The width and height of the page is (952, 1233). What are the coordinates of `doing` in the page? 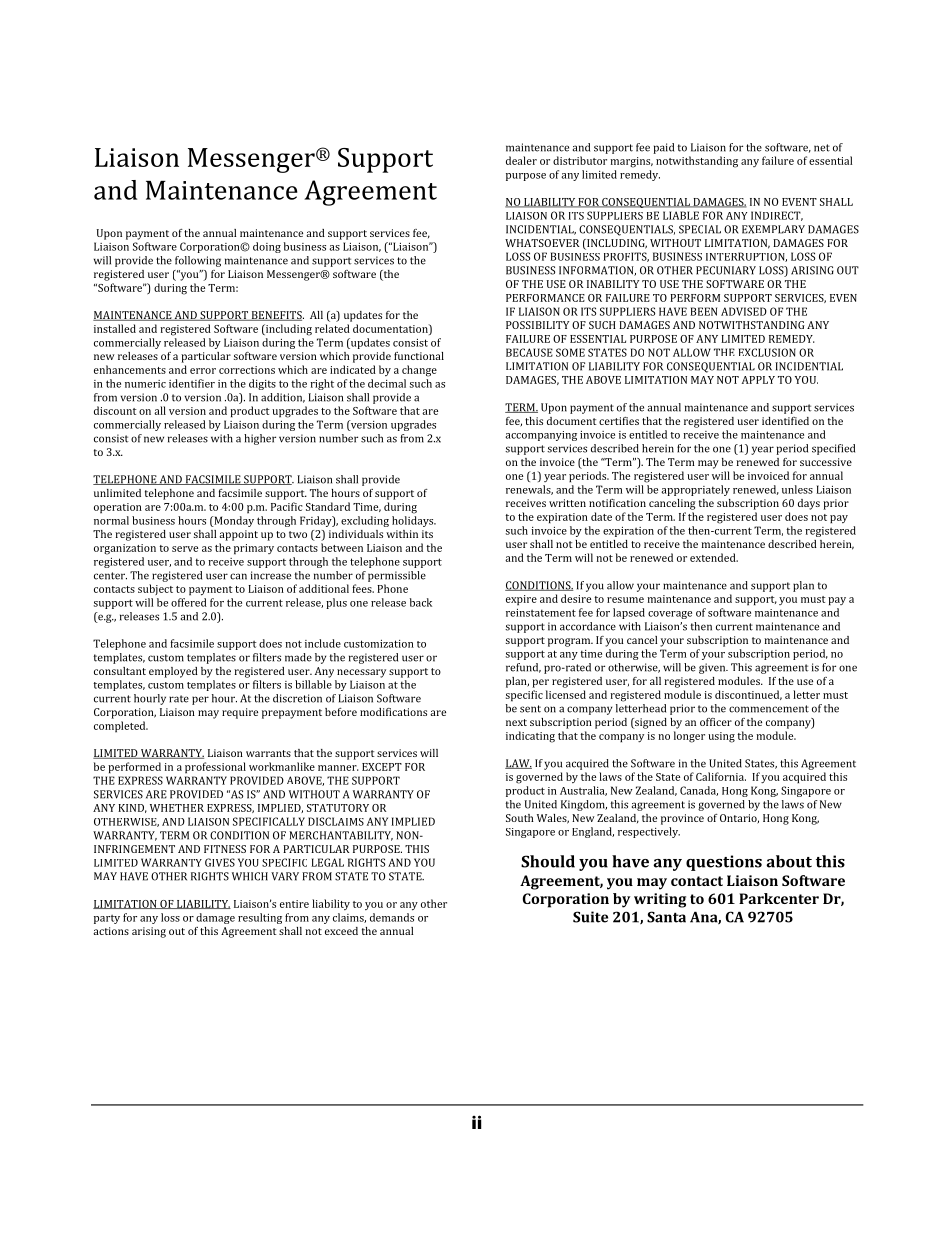 It's located at (267, 247).
